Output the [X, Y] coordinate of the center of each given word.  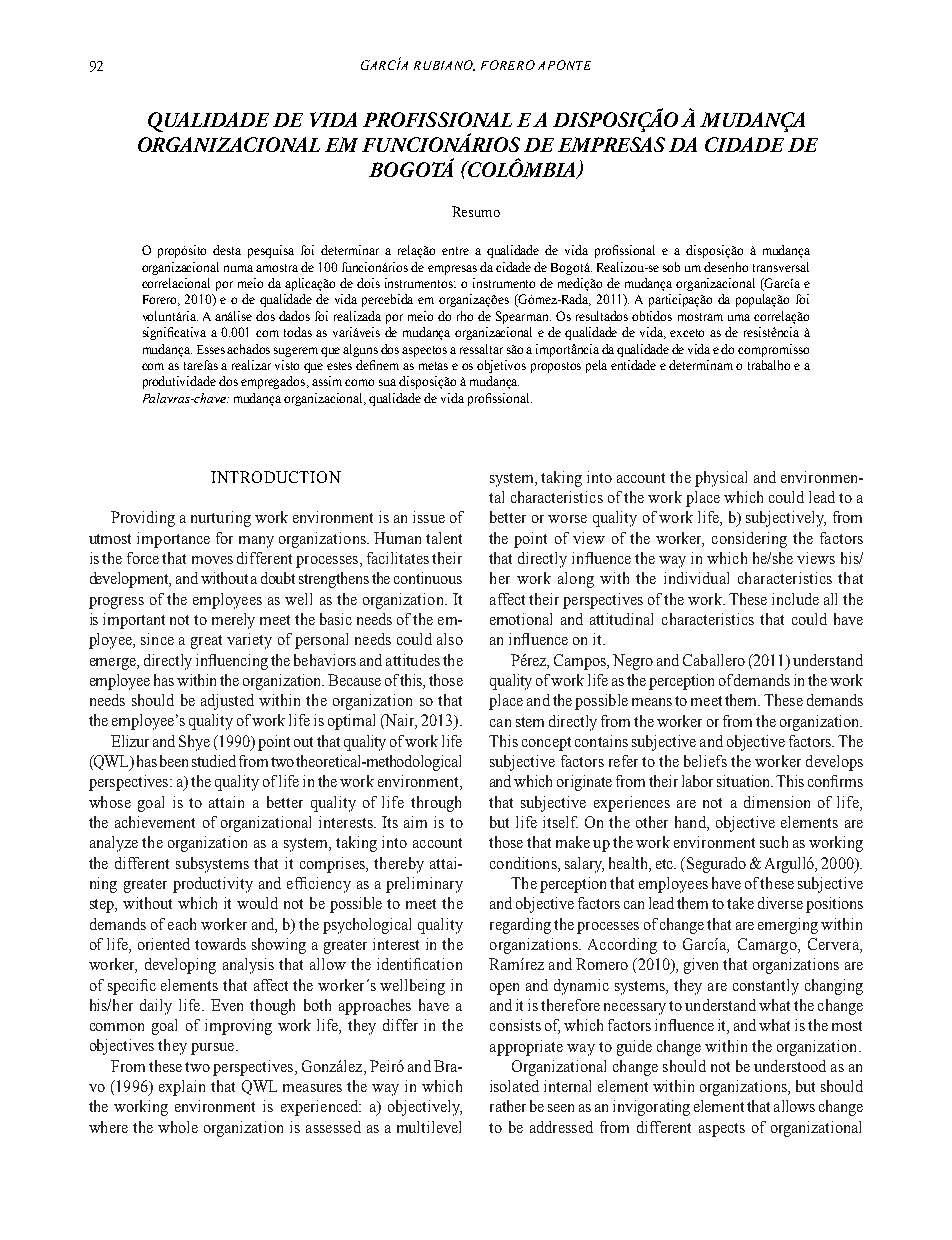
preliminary [424, 885]
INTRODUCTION [276, 477]
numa [238, 268]
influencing [232, 662]
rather [508, 1106]
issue [429, 517]
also [450, 639]
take [740, 903]
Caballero [714, 660]
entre [455, 251]
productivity [213, 885]
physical [721, 479]
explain [182, 1088]
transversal [781, 267]
